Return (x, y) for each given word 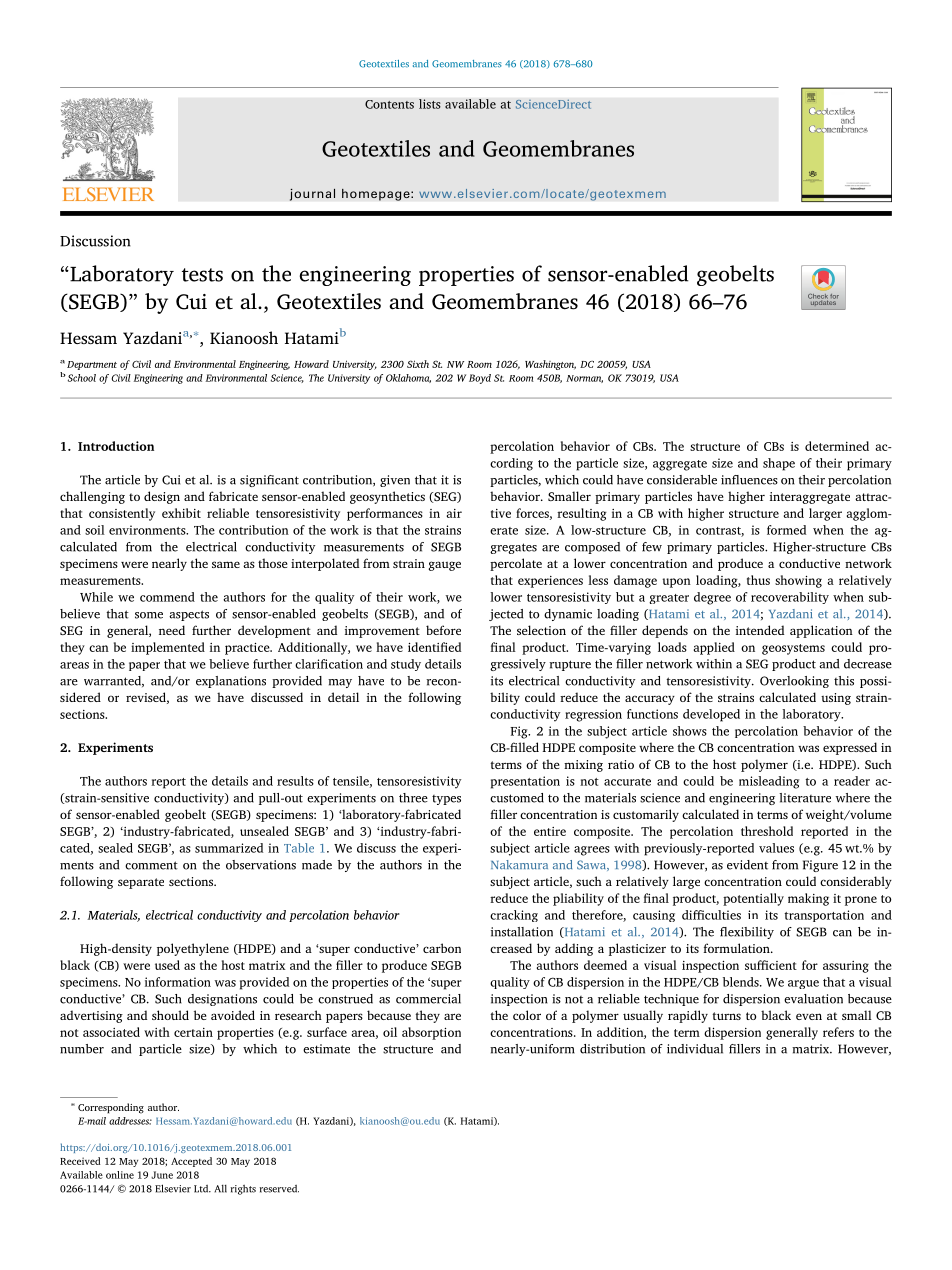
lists (430, 104)
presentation (525, 782)
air (454, 513)
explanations (231, 682)
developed (711, 715)
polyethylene (193, 949)
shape (779, 464)
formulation (737, 948)
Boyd (480, 379)
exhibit (181, 513)
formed (786, 530)
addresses (130, 1121)
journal (312, 194)
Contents (389, 104)
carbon (442, 948)
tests (202, 275)
